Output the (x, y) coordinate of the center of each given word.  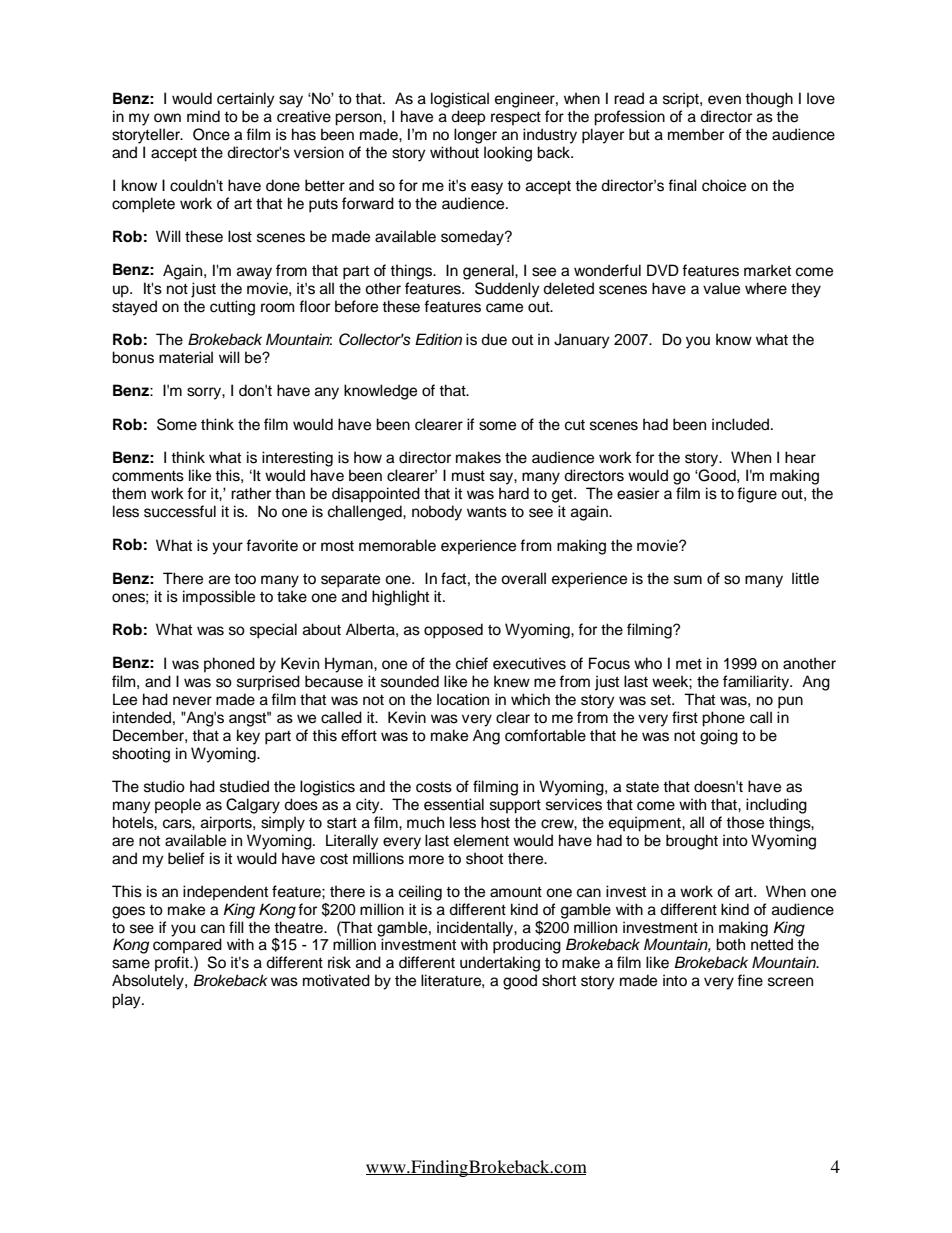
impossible (219, 598)
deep (468, 118)
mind (203, 116)
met (689, 664)
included (742, 424)
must (468, 476)
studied (244, 786)
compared (187, 946)
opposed (453, 631)
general (489, 272)
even (724, 100)
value (721, 288)
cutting (232, 308)
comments (148, 476)
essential (454, 804)
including (776, 806)
